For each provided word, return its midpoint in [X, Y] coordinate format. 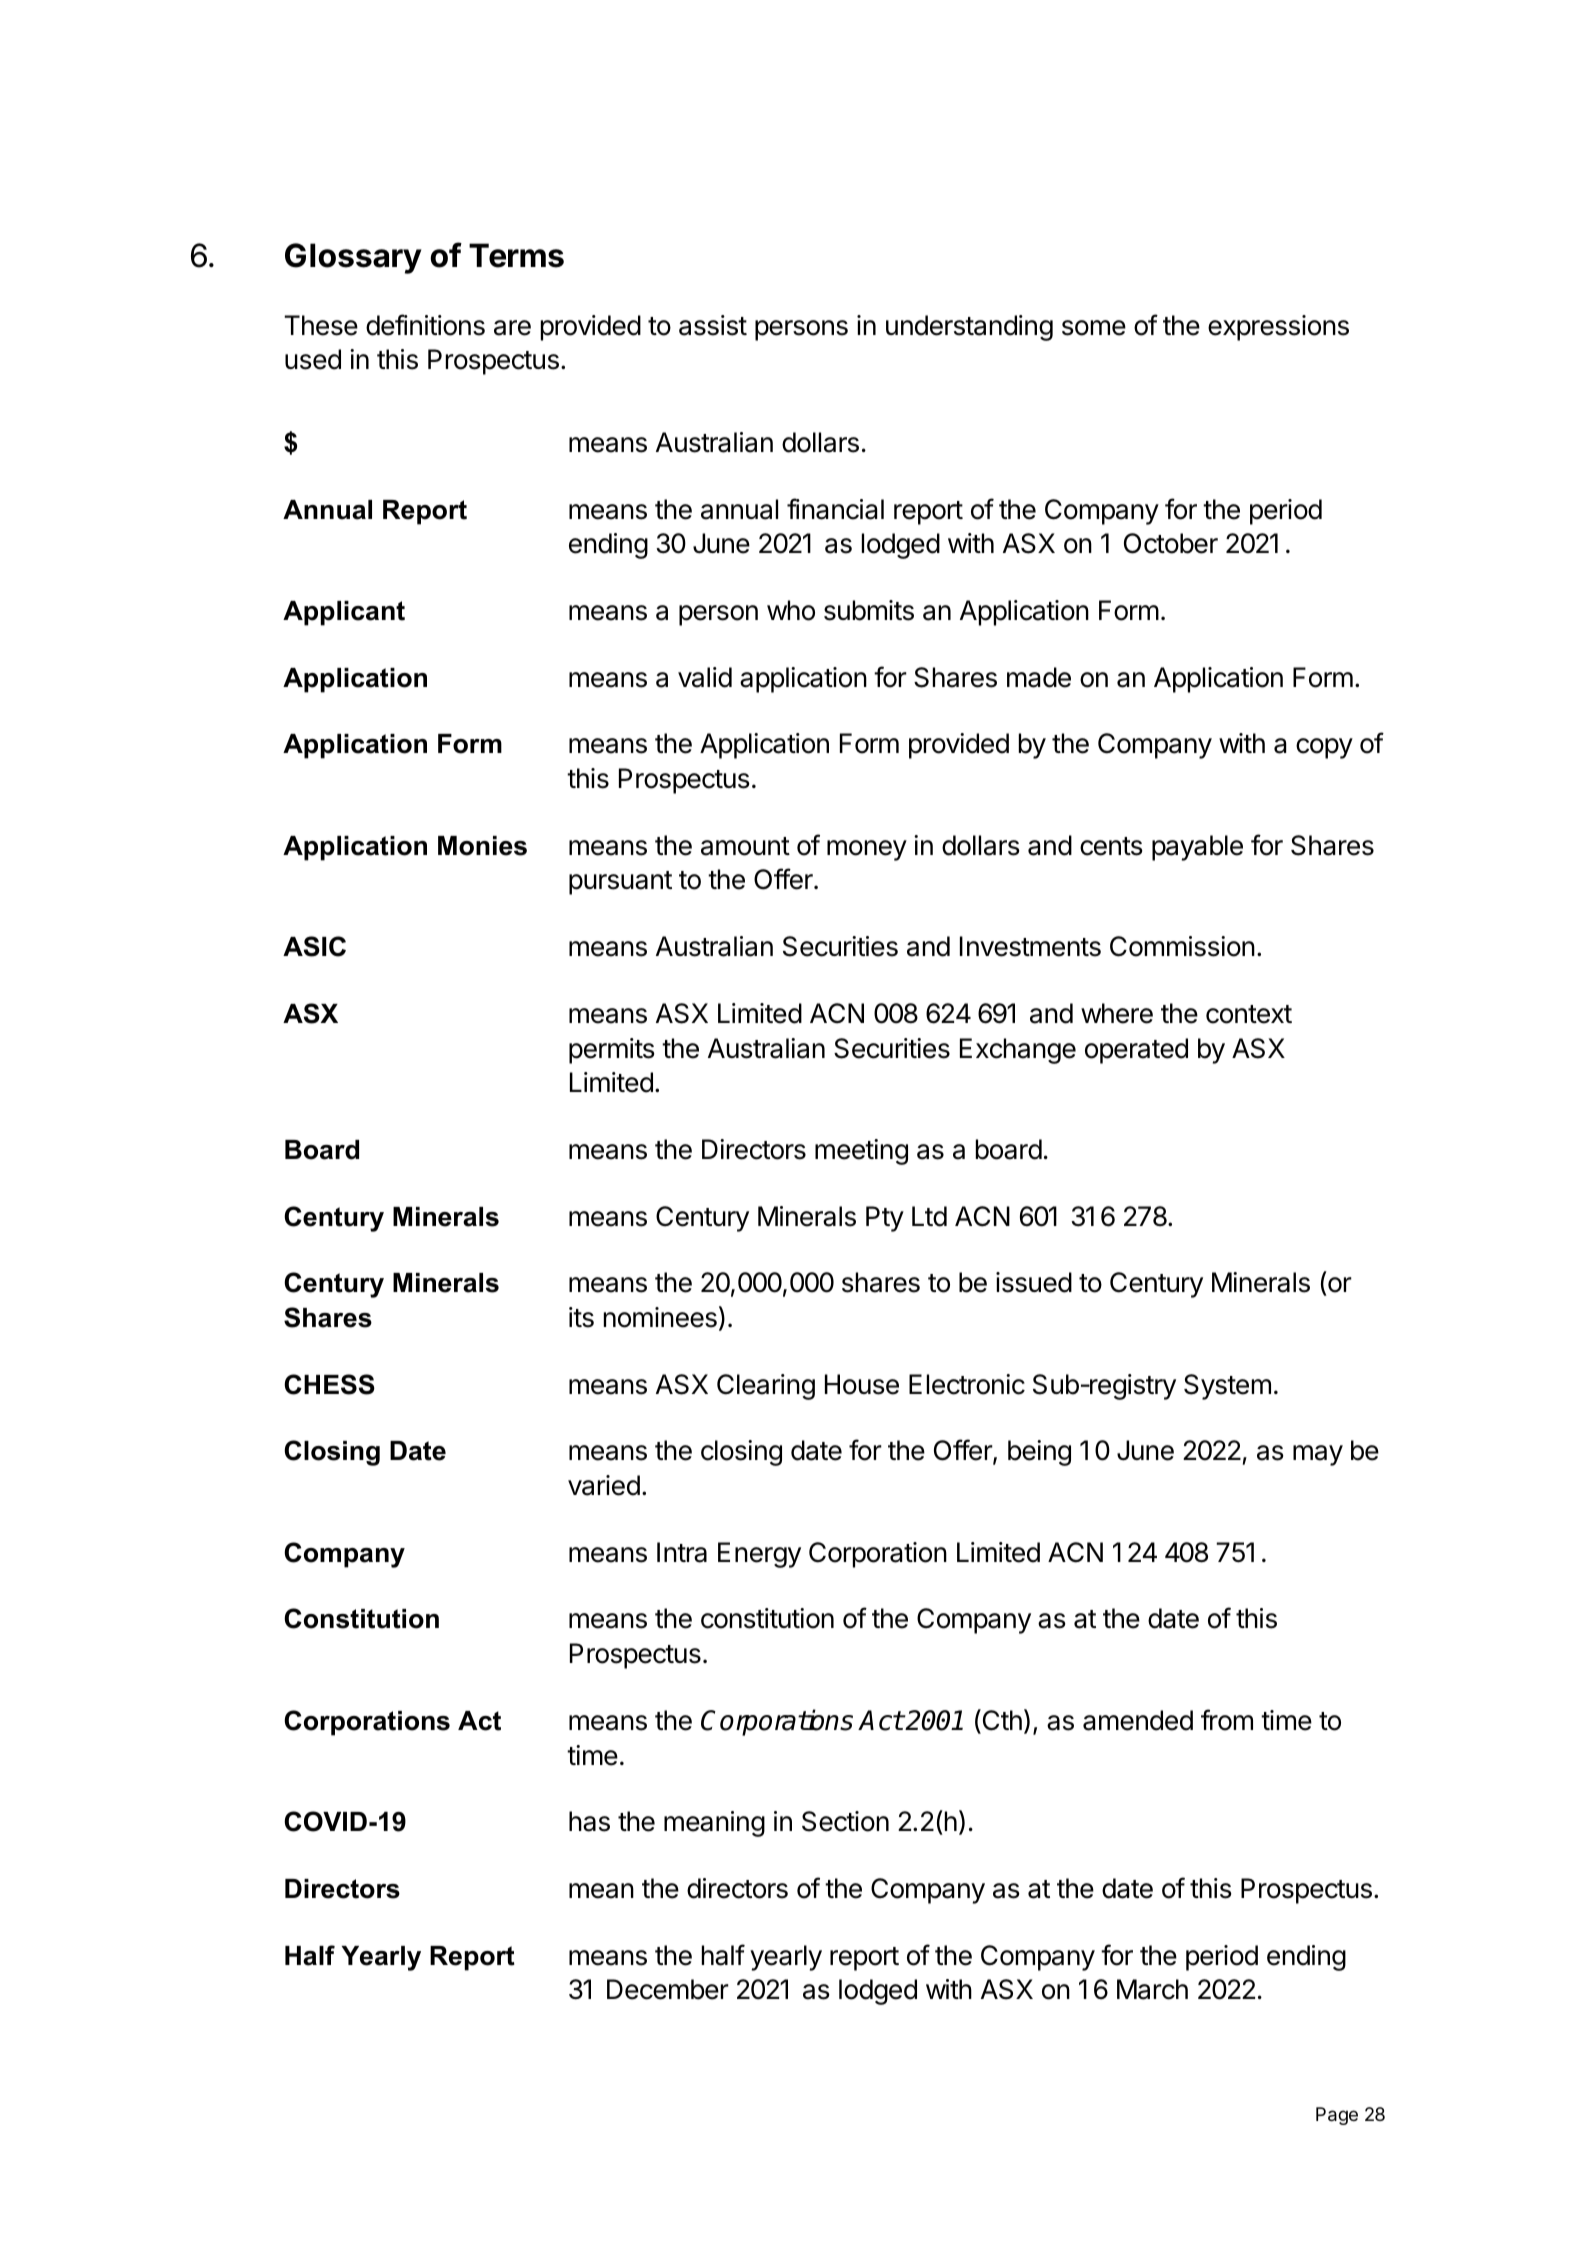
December [668, 1989]
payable [1197, 848]
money [867, 850]
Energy [759, 1555]
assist [713, 325]
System [1227, 1387]
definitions [425, 325]
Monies [482, 846]
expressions [1278, 328]
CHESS [329, 1384]
